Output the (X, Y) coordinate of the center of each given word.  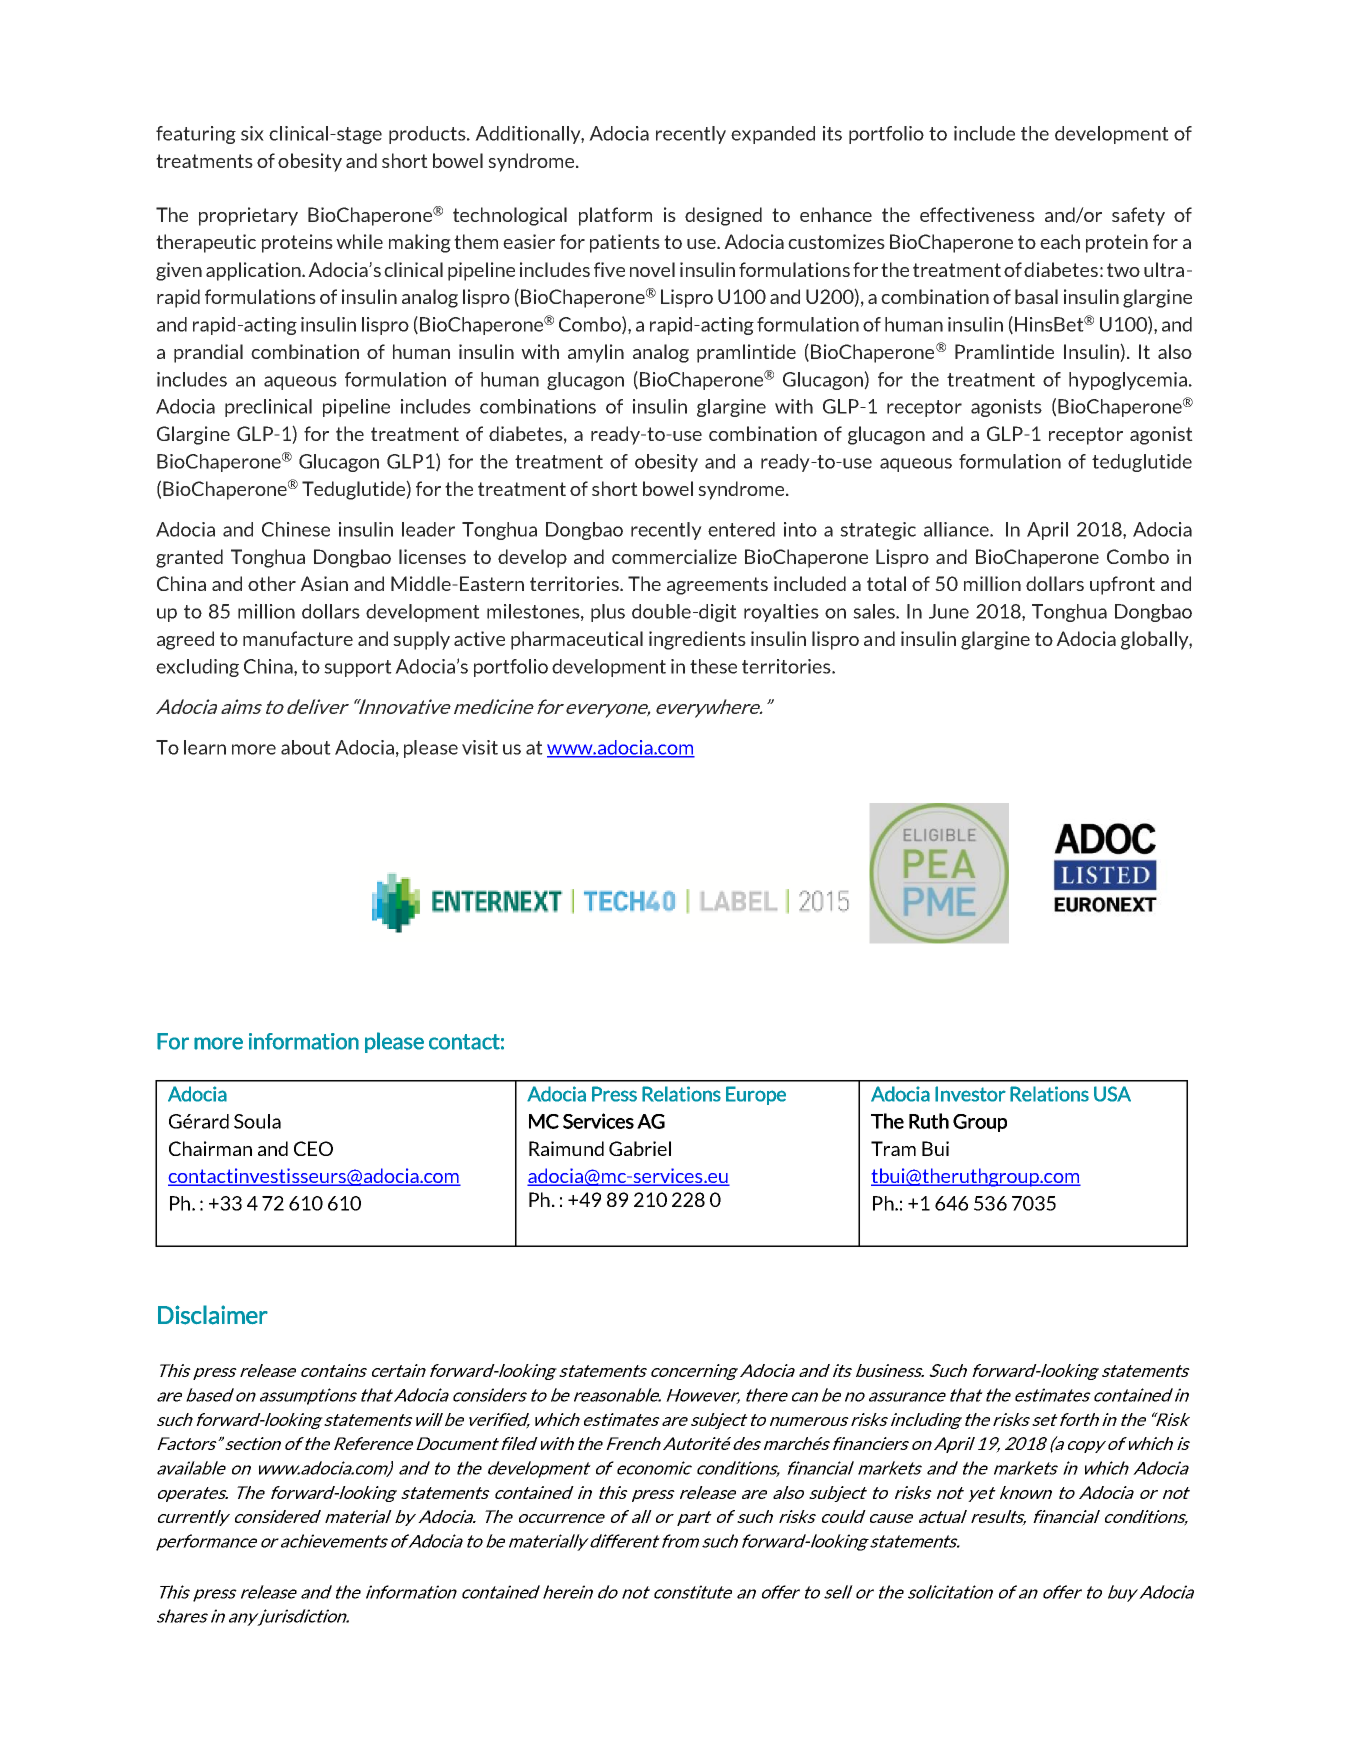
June (949, 611)
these (713, 666)
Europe (756, 1095)
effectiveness (977, 214)
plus (608, 613)
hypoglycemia (1129, 381)
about (306, 747)
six (252, 133)
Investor (970, 1094)
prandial (208, 353)
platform (615, 216)
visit (480, 747)
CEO (313, 1148)
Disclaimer (213, 1315)
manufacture (298, 638)
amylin (596, 353)
